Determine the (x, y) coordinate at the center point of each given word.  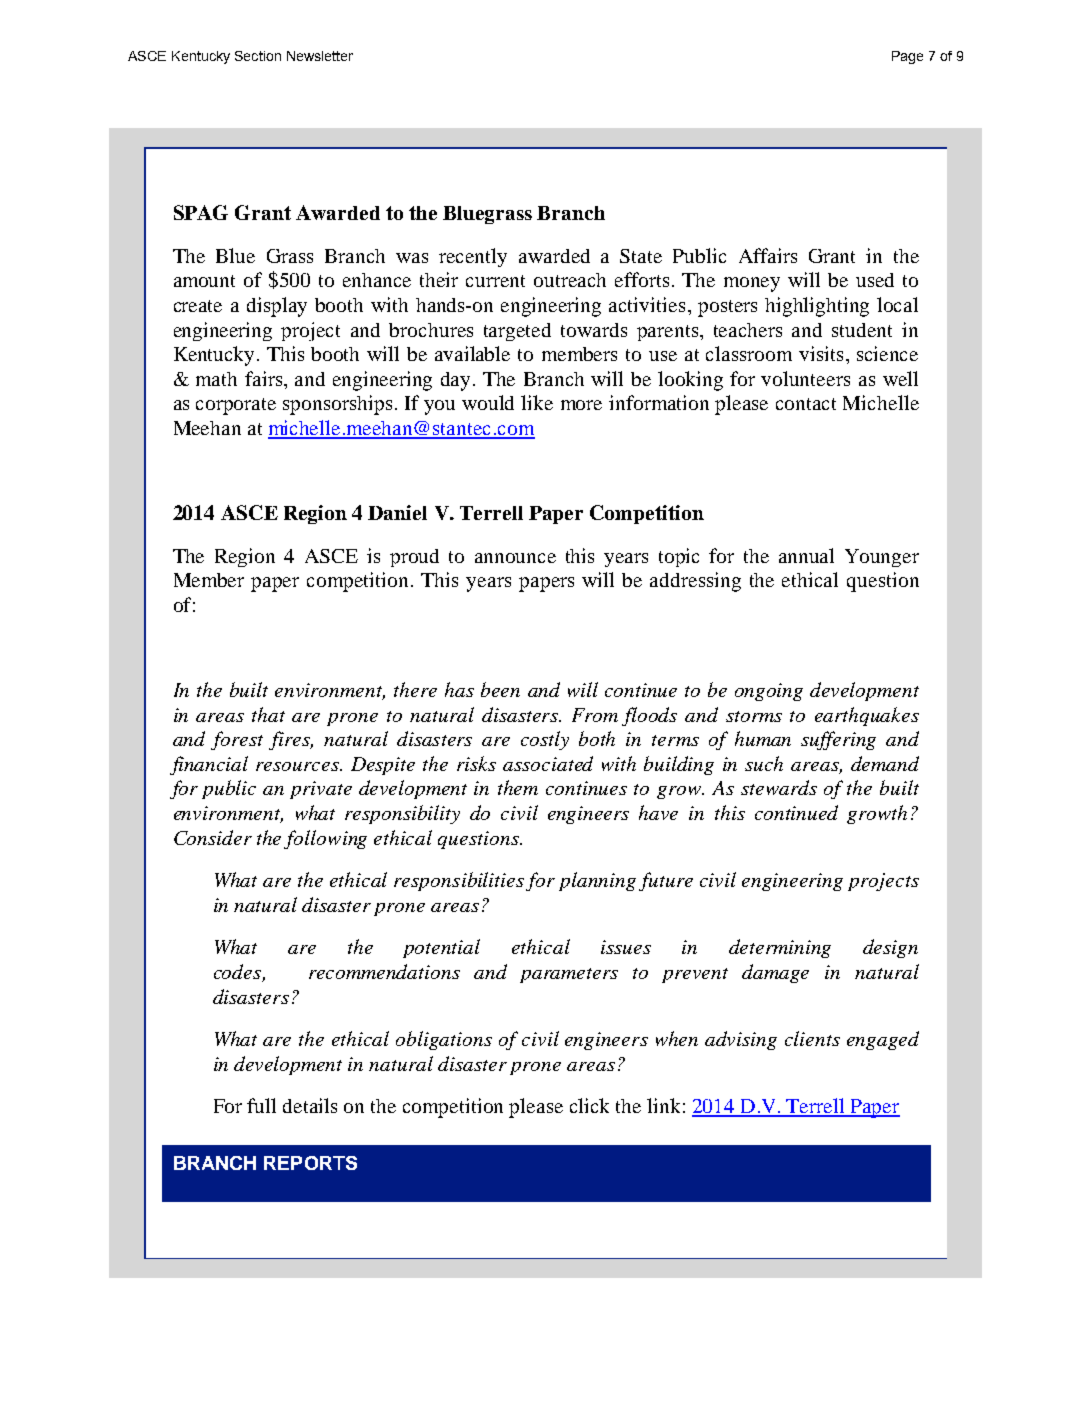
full (261, 1105)
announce (515, 558)
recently (473, 257)
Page (907, 57)
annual (806, 555)
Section (258, 56)
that (268, 714)
